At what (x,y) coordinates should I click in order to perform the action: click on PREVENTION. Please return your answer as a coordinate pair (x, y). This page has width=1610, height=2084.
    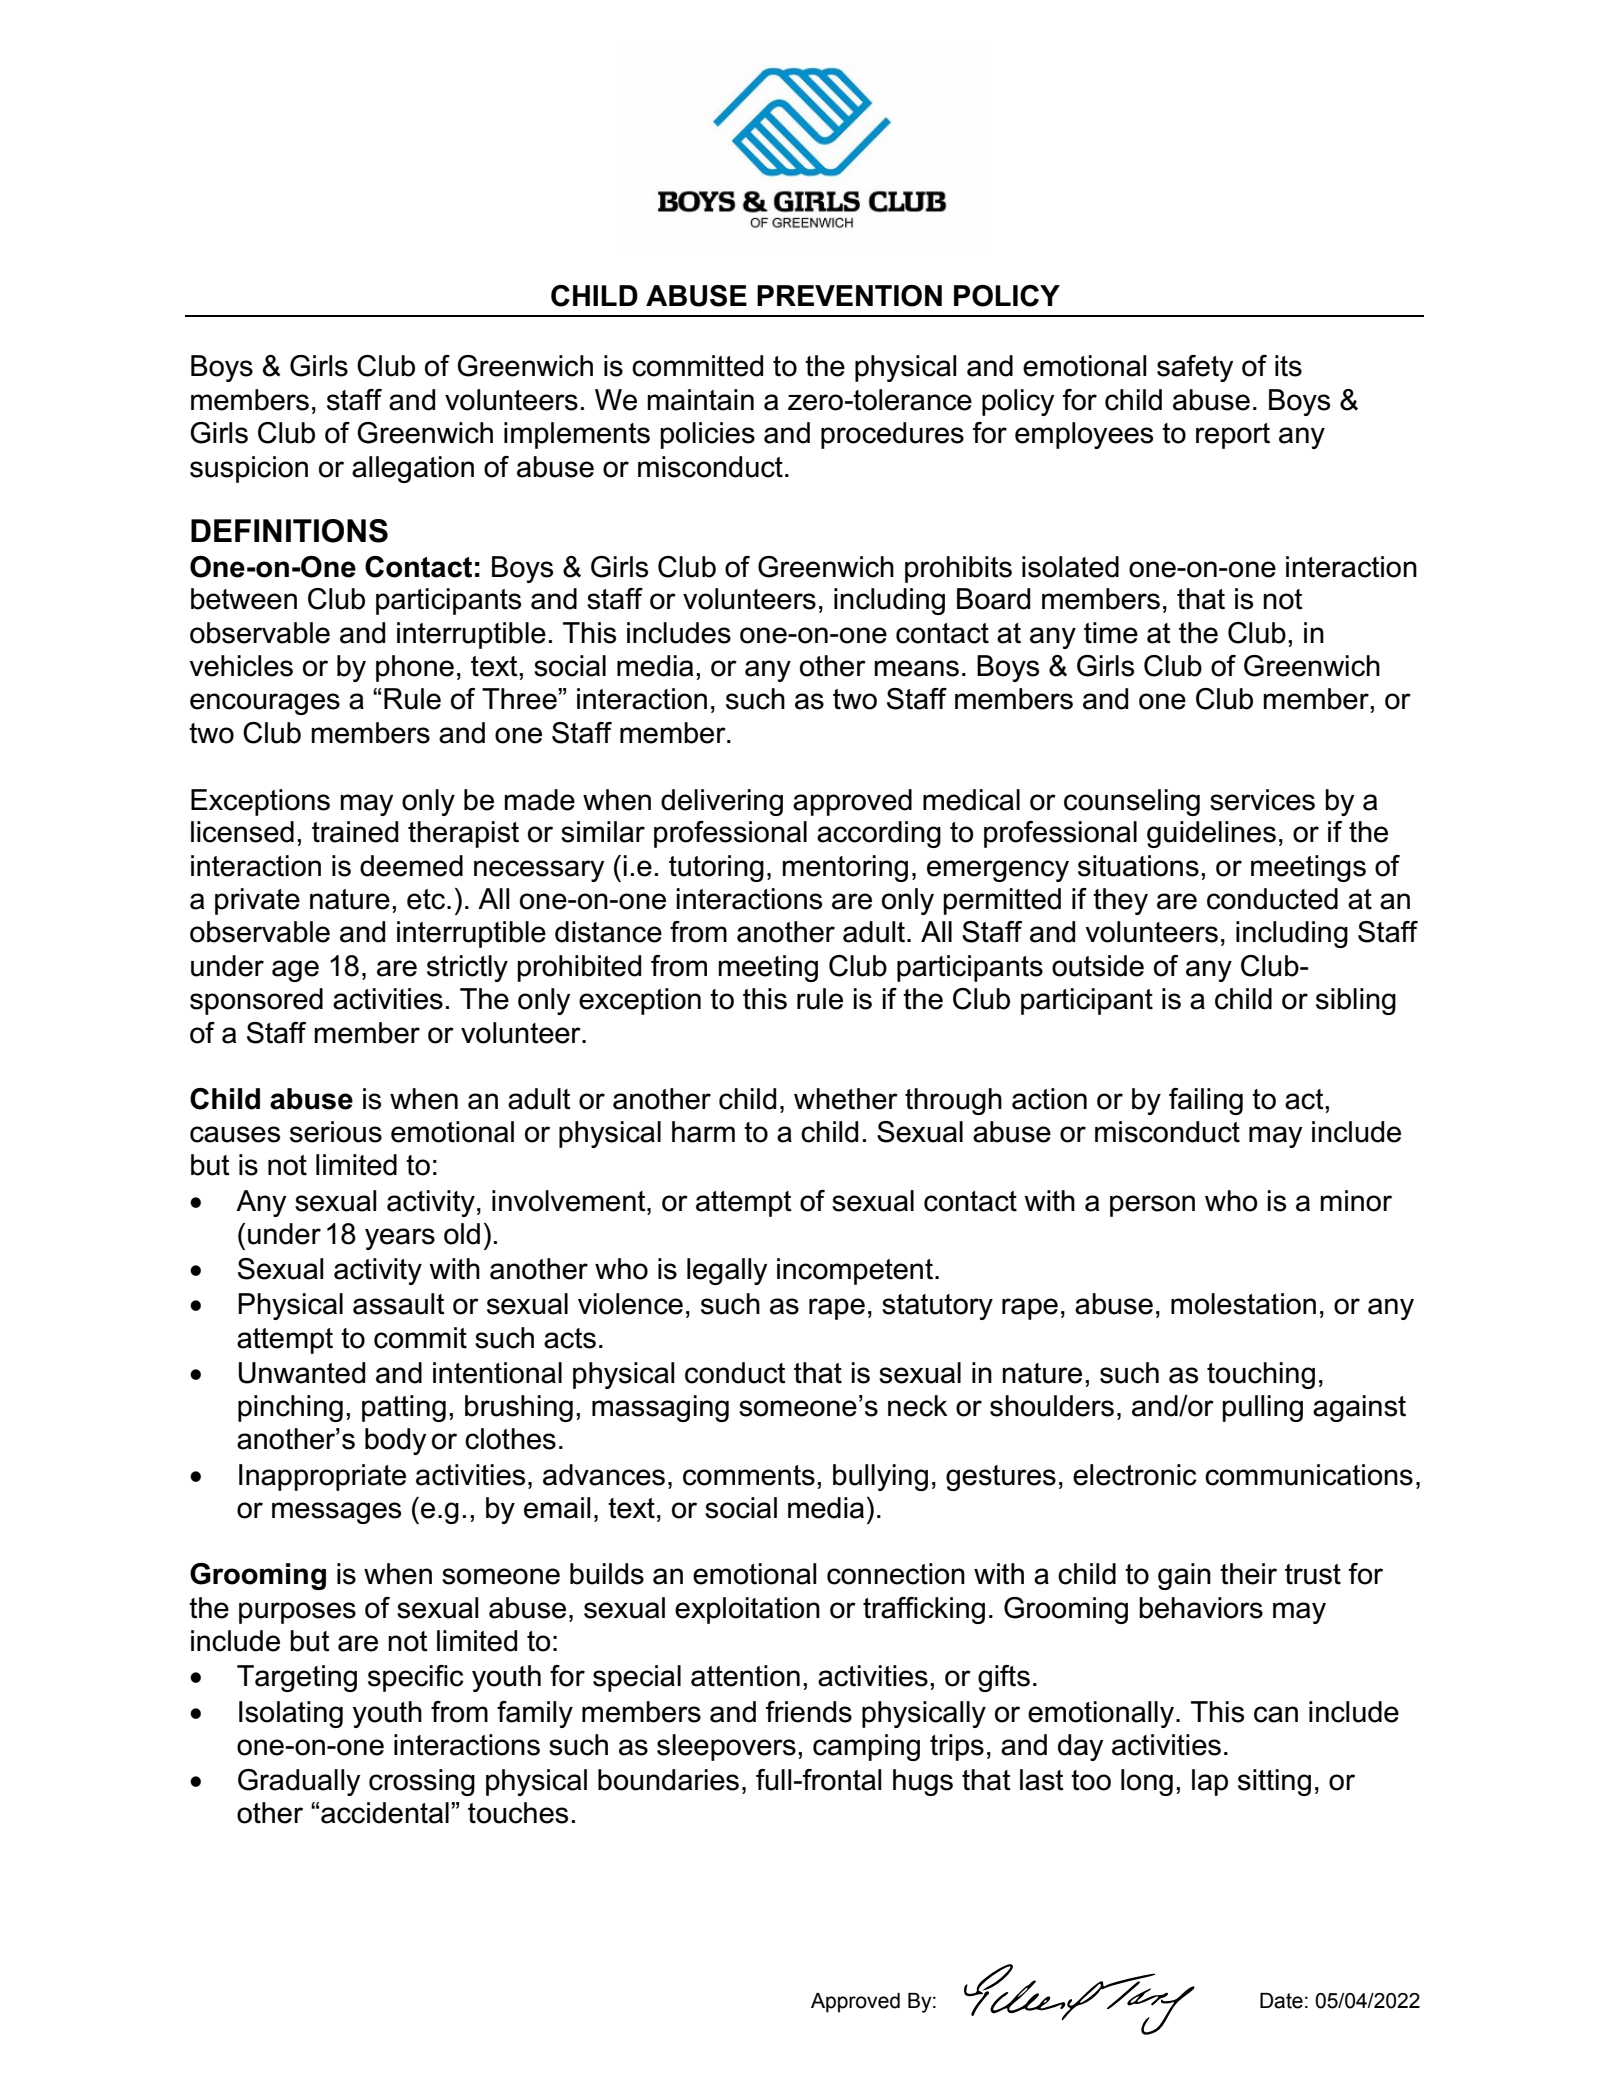
    Looking at the image, I should click on (849, 296).
